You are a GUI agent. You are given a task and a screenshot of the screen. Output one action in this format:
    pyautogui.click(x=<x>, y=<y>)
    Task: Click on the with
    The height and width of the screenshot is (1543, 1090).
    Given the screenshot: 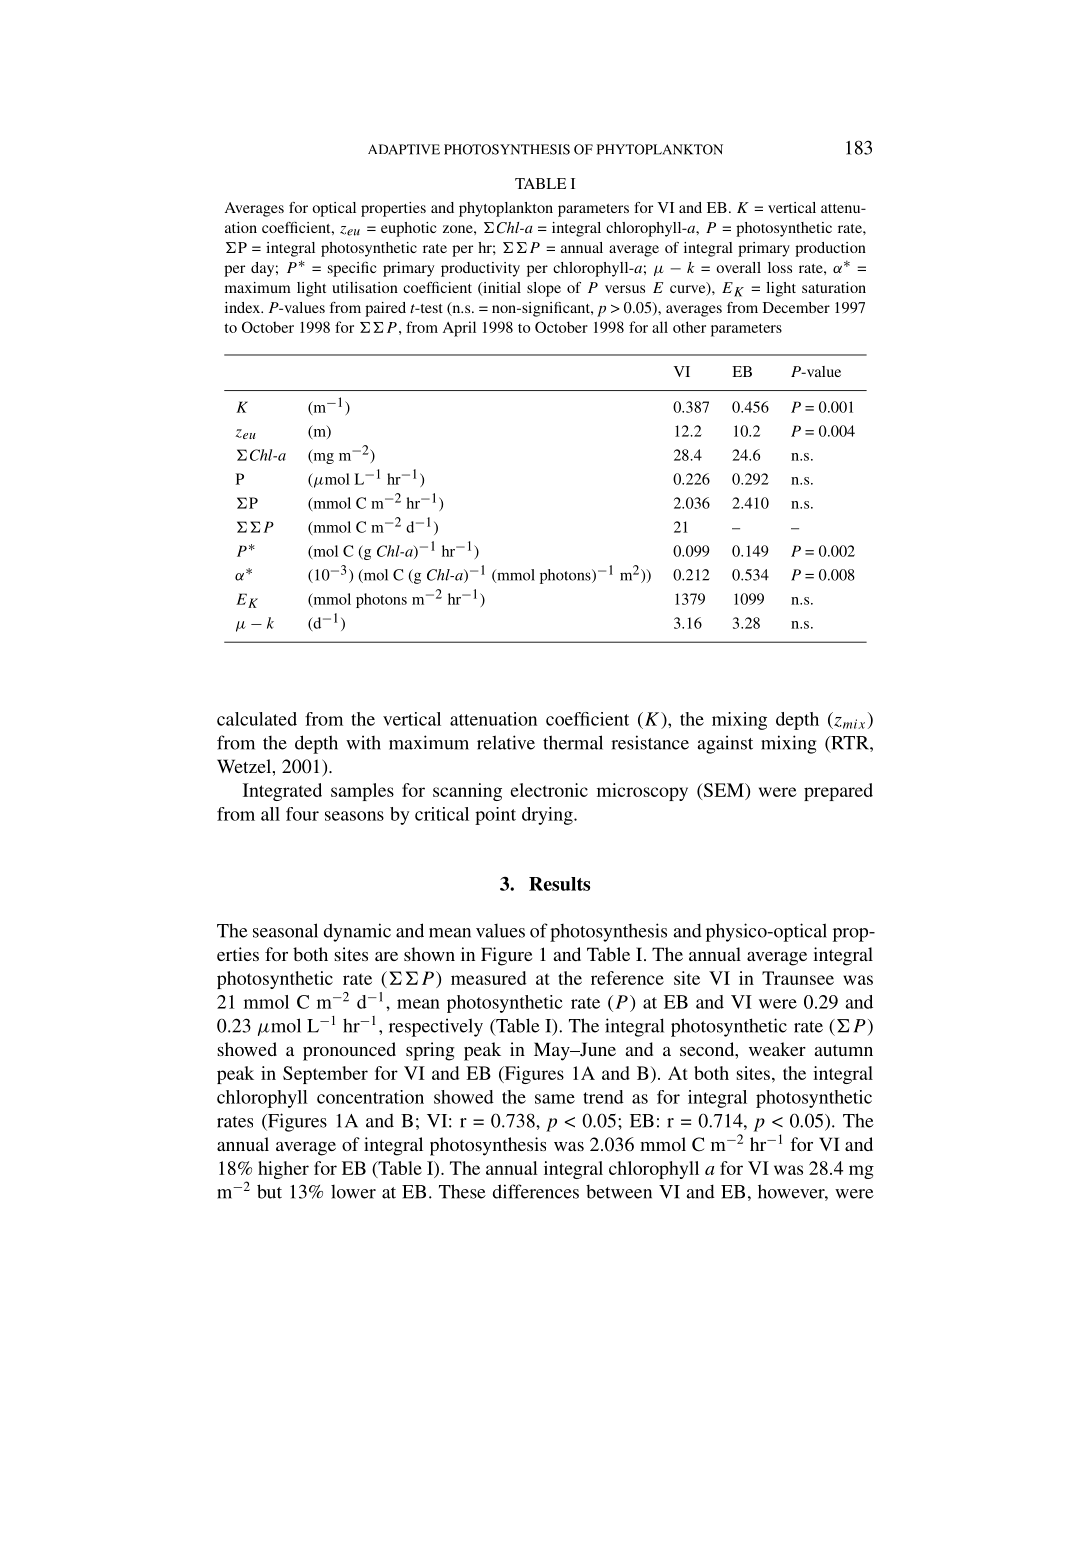 What is the action you would take?
    pyautogui.click(x=363, y=742)
